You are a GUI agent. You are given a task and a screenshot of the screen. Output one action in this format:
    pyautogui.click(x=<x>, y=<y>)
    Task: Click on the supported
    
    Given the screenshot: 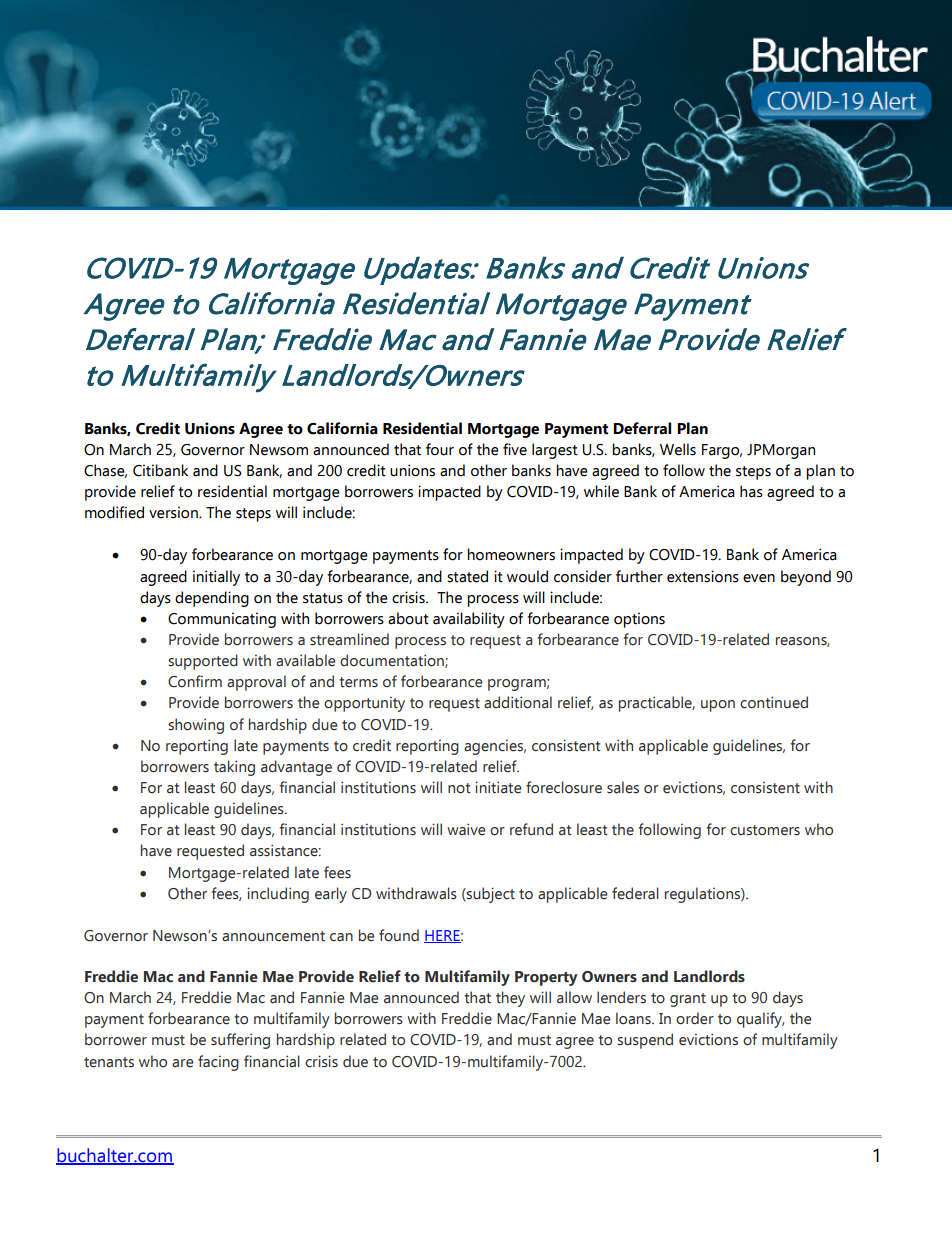 What is the action you would take?
    pyautogui.click(x=203, y=662)
